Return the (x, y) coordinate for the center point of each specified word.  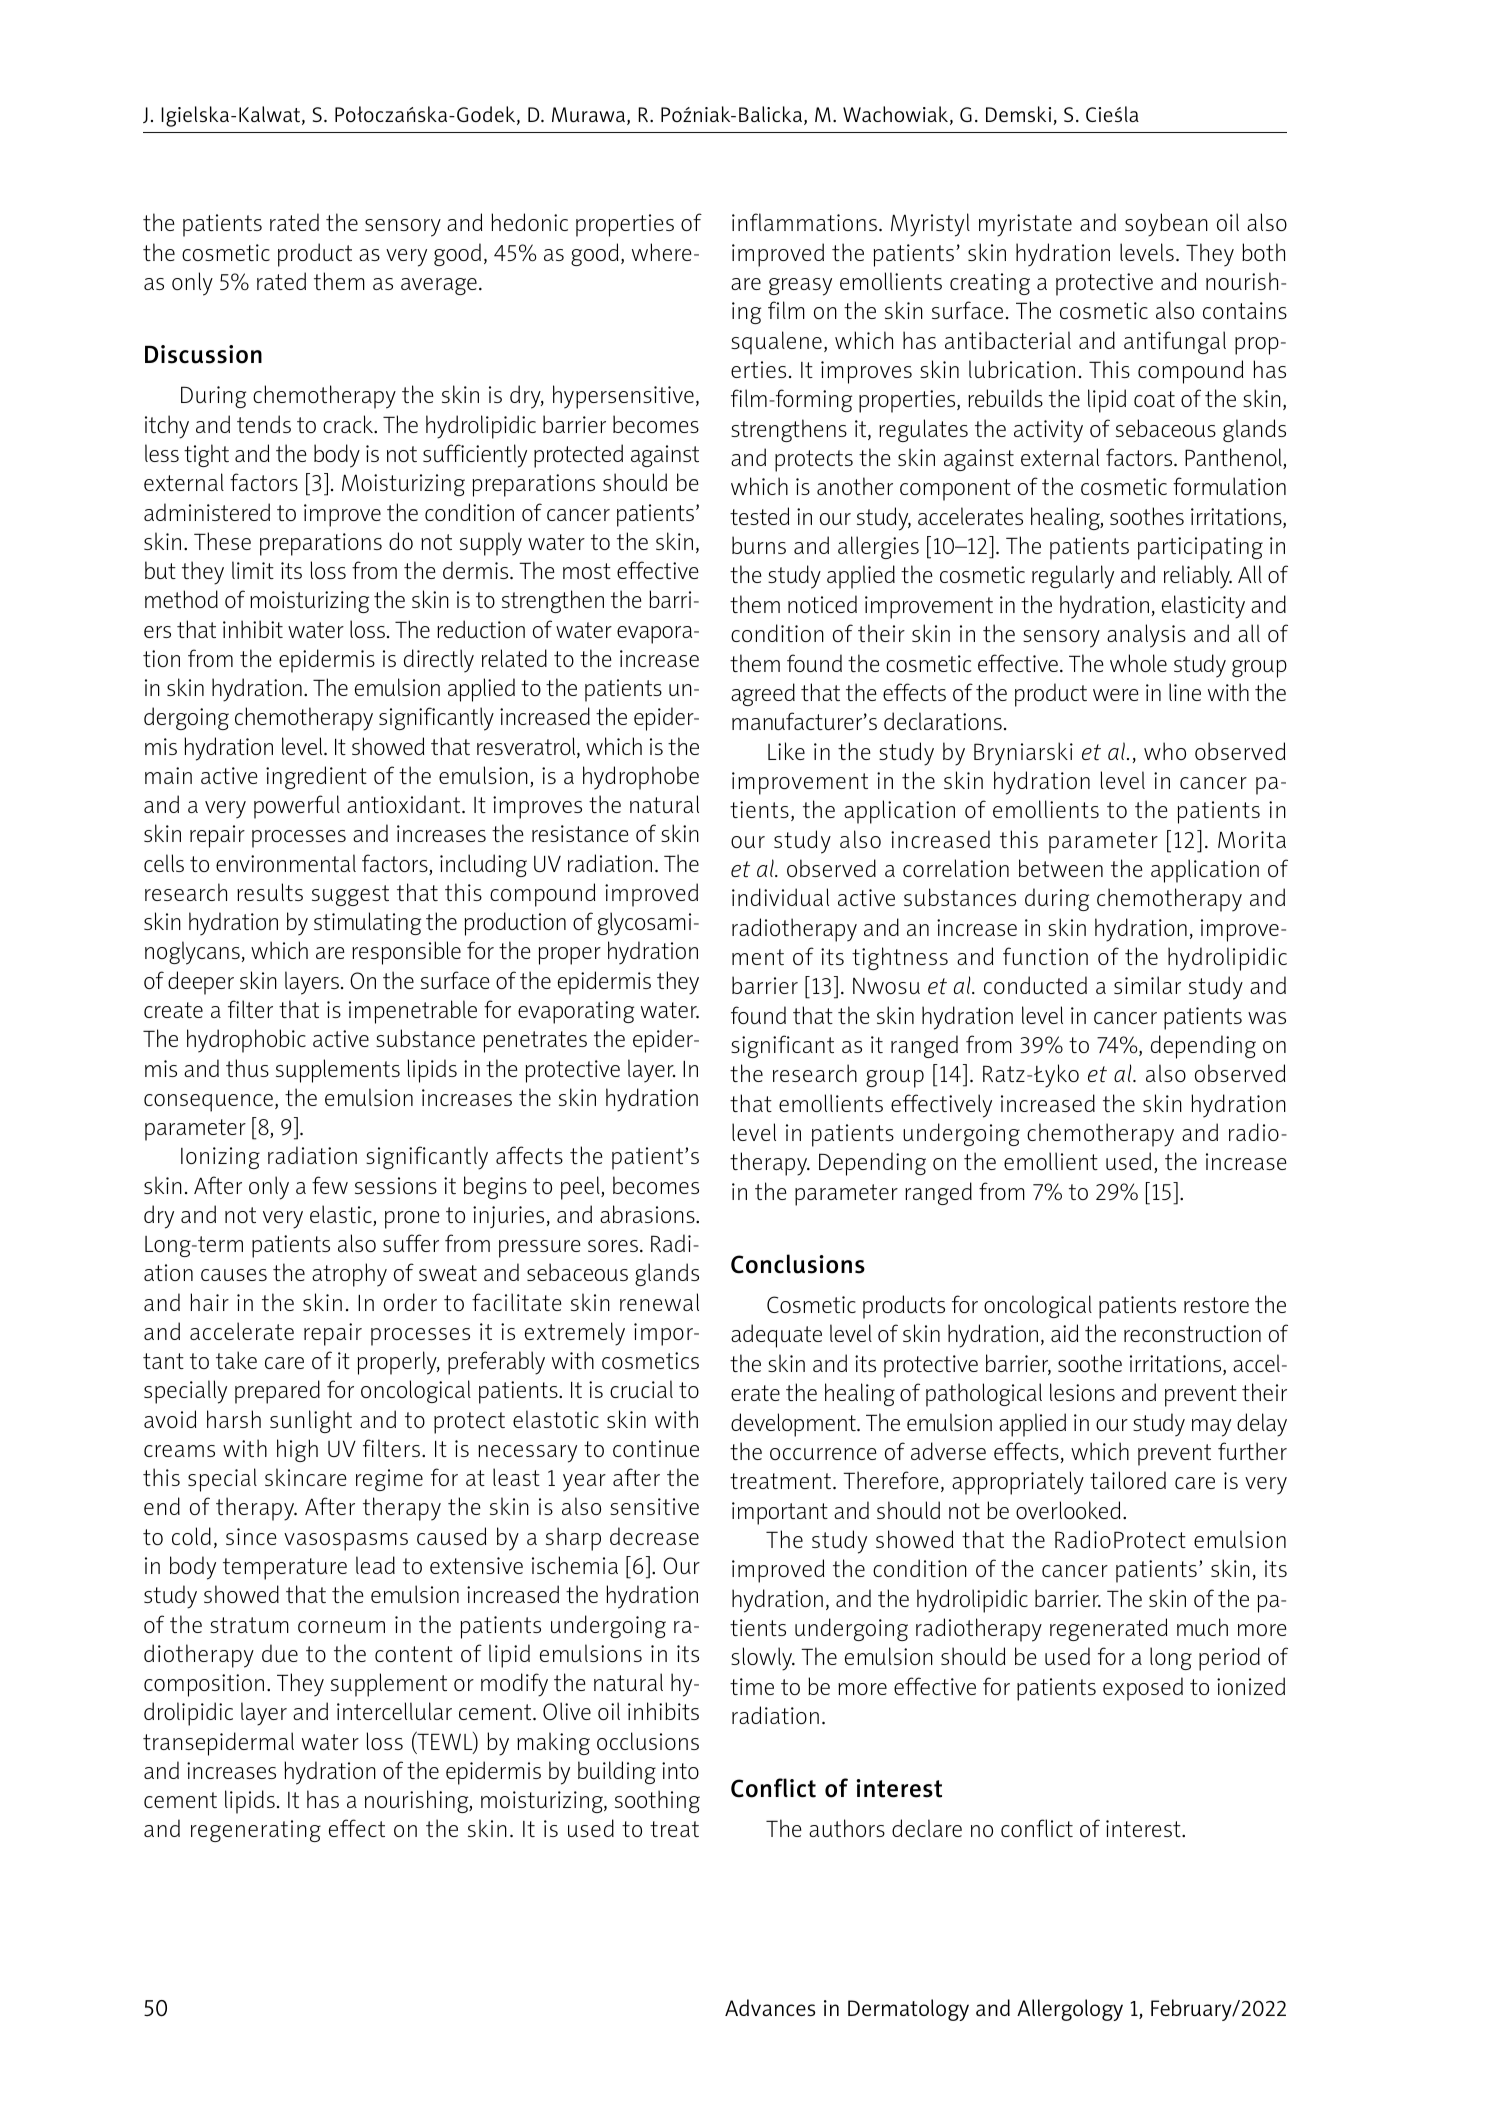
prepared (277, 1392)
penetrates (535, 1042)
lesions (1082, 1392)
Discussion (203, 354)
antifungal (1175, 342)
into (680, 1770)
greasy (800, 287)
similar (1147, 985)
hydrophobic (246, 1041)
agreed (763, 694)
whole (1138, 663)
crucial (641, 1389)
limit (253, 570)
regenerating (256, 1831)
